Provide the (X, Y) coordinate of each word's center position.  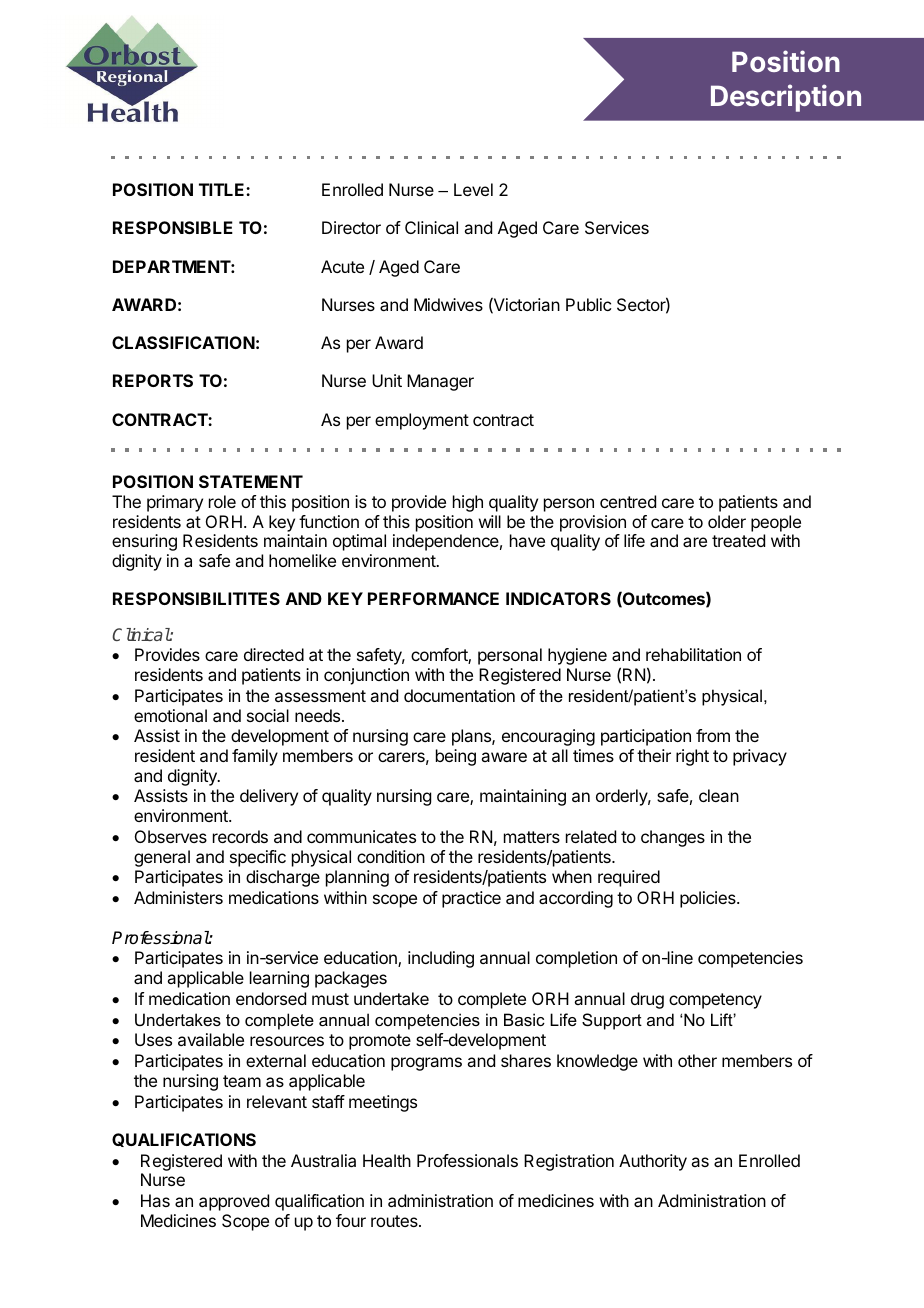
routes (395, 1221)
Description (786, 98)
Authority (653, 1162)
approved (234, 1202)
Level (473, 189)
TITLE (223, 189)
